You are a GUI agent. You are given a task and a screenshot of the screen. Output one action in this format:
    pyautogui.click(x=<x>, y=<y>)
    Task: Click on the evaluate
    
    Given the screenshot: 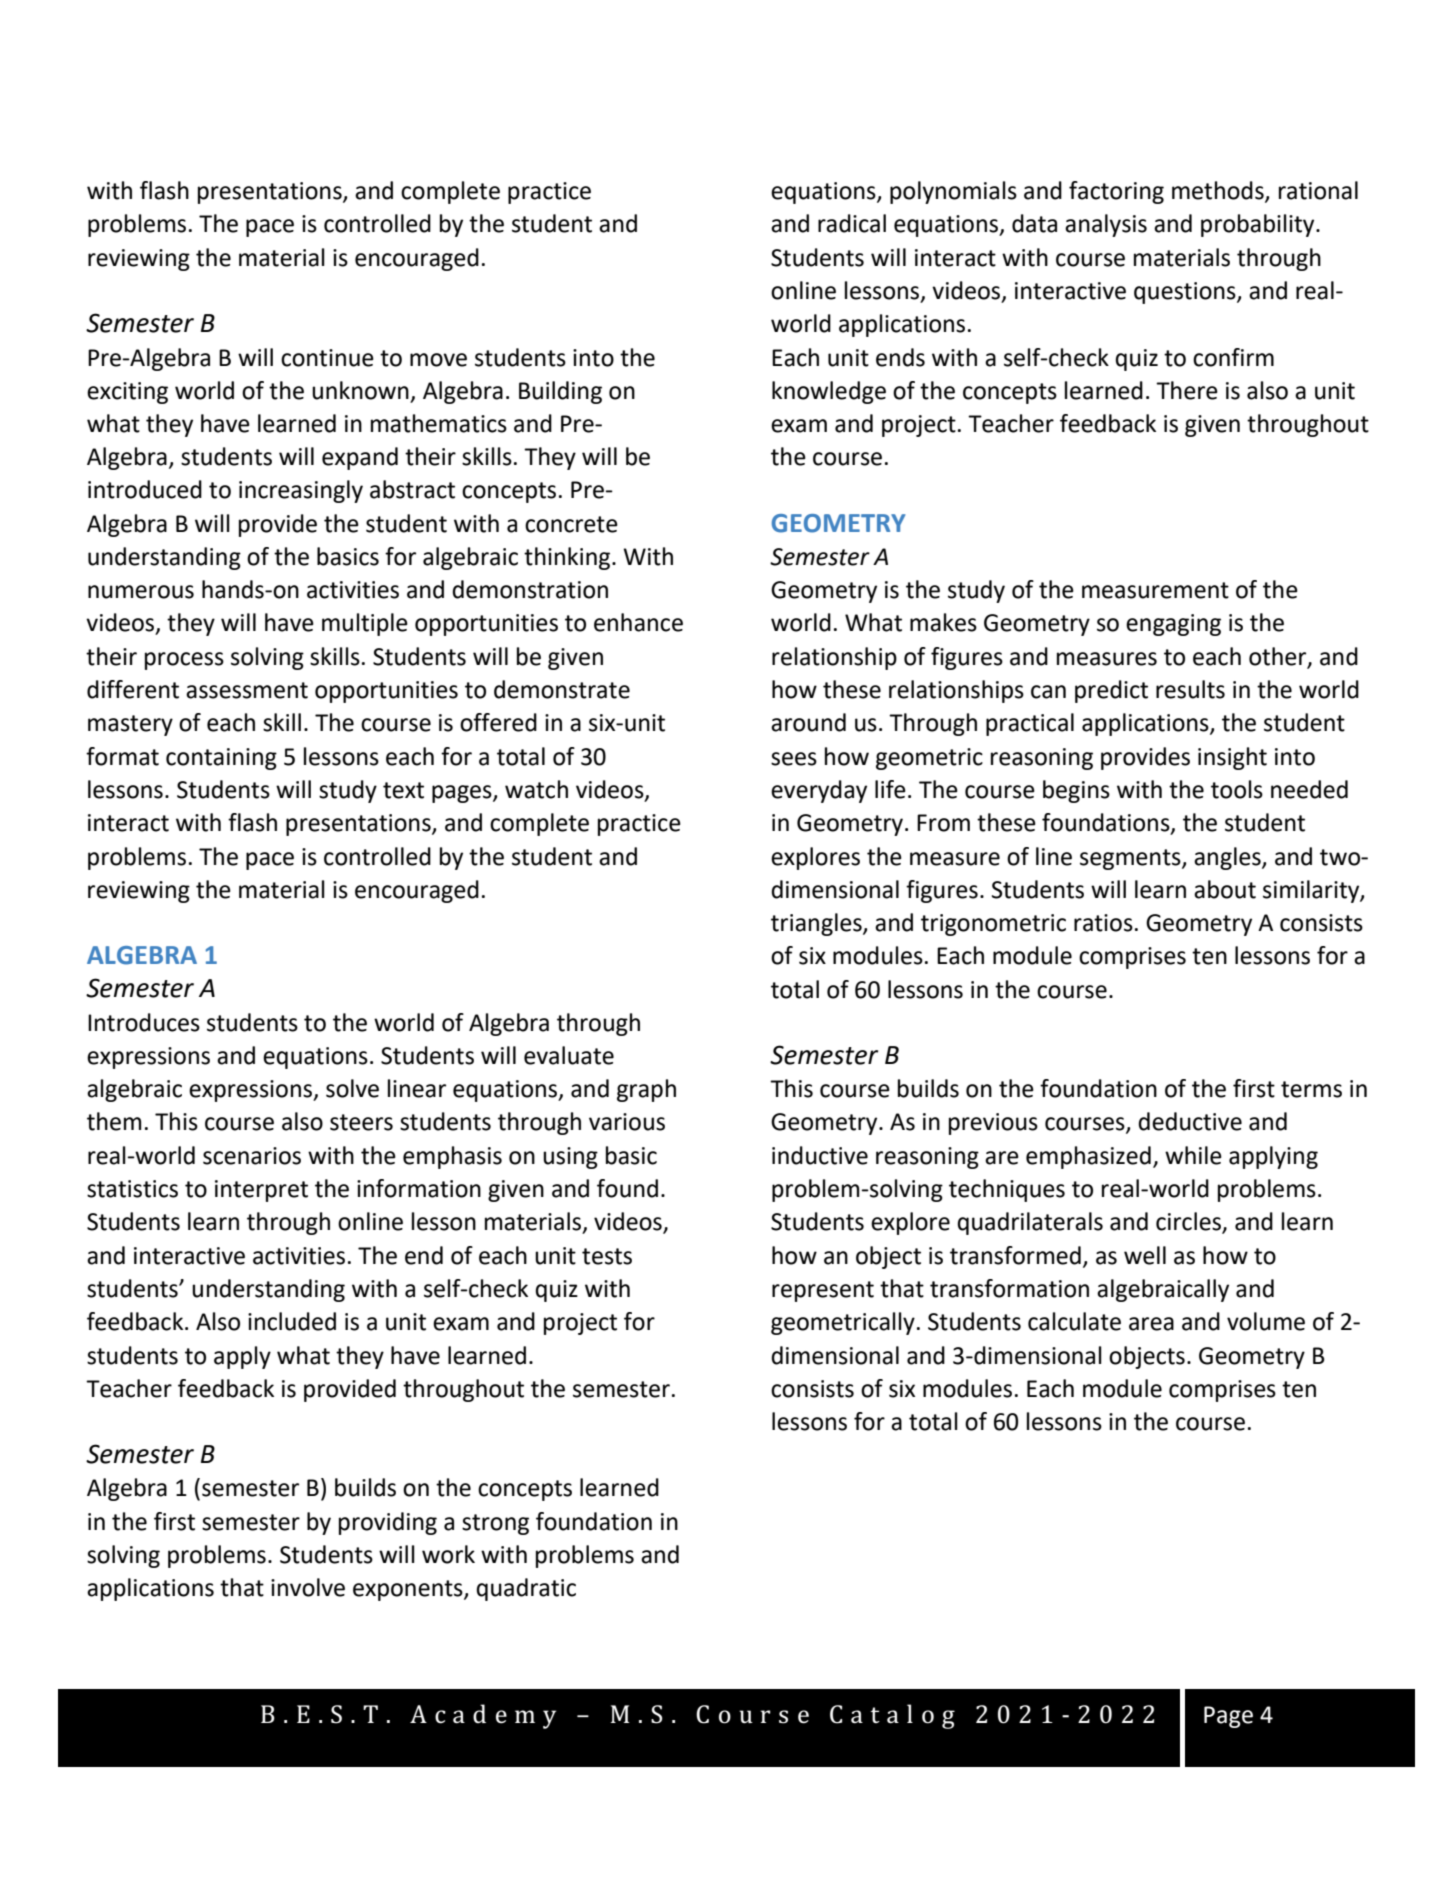 What is the action you would take?
    pyautogui.click(x=569, y=1055)
